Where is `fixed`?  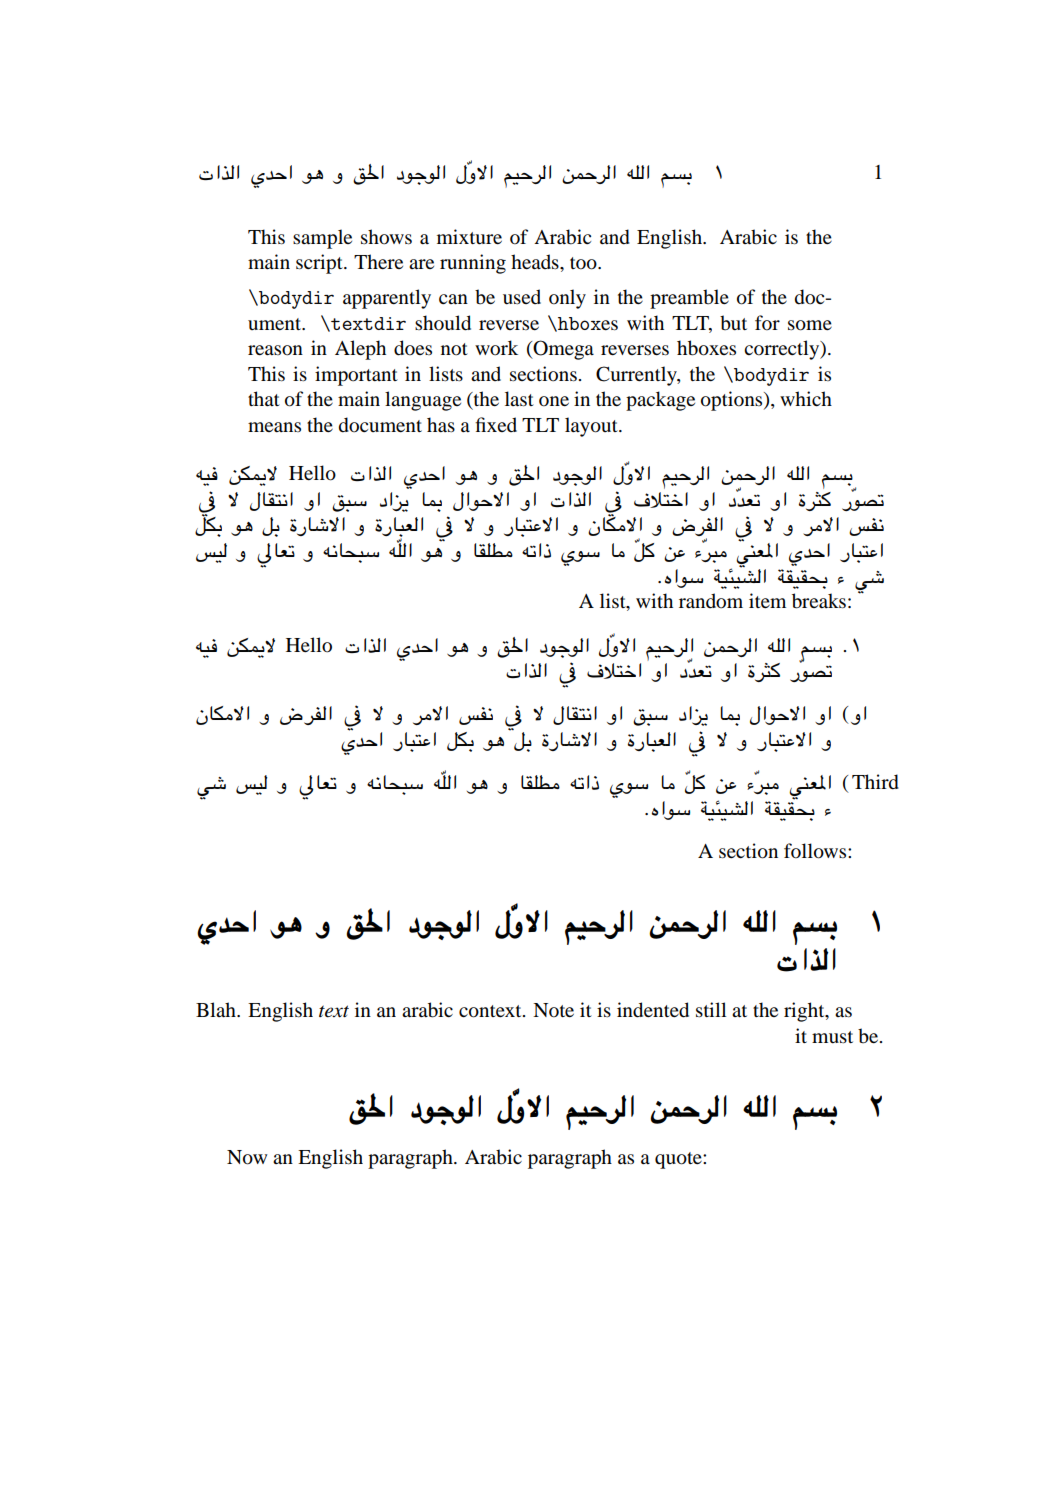
fixed is located at coordinates (496, 424).
